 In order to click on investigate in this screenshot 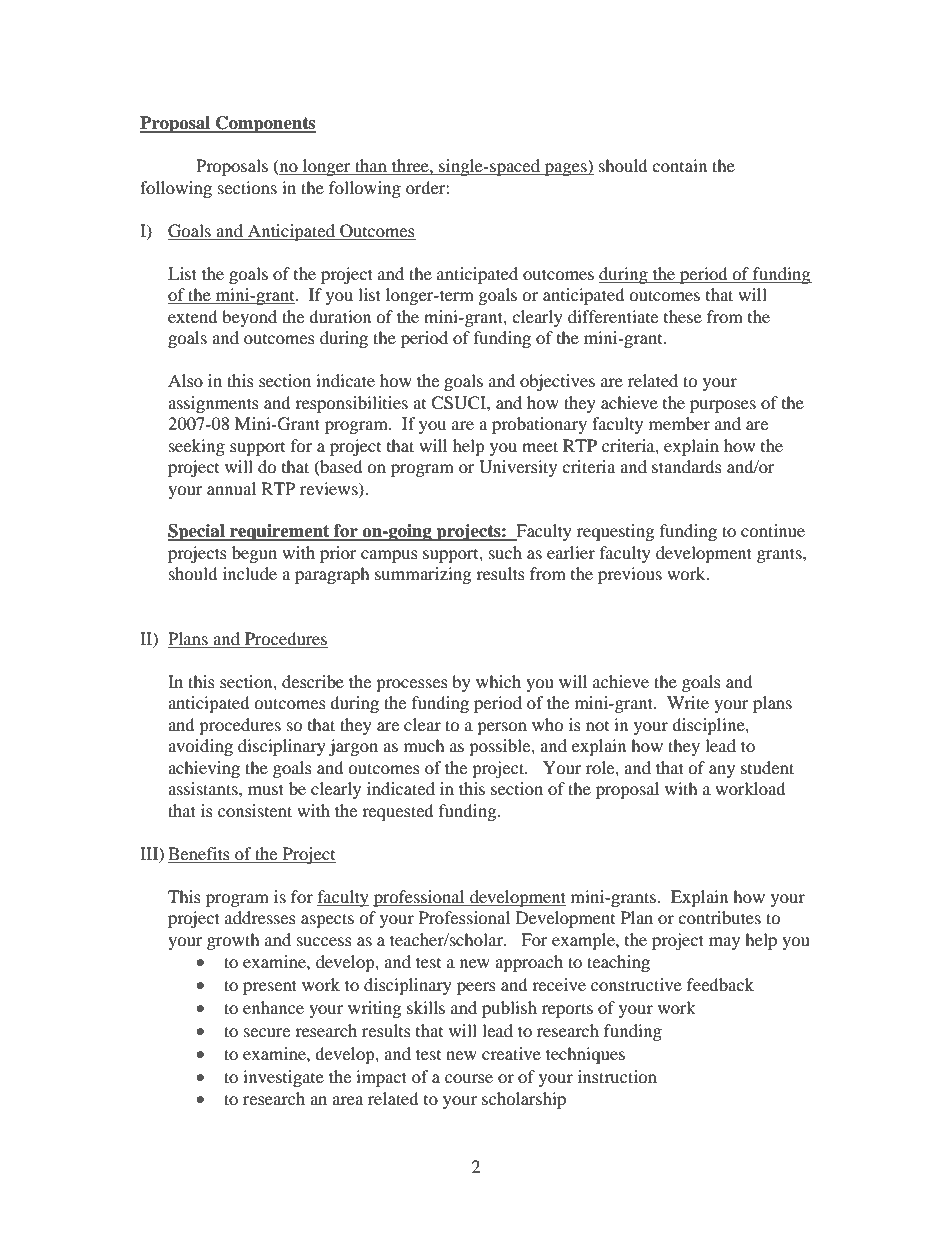, I will do `click(283, 1078)`.
